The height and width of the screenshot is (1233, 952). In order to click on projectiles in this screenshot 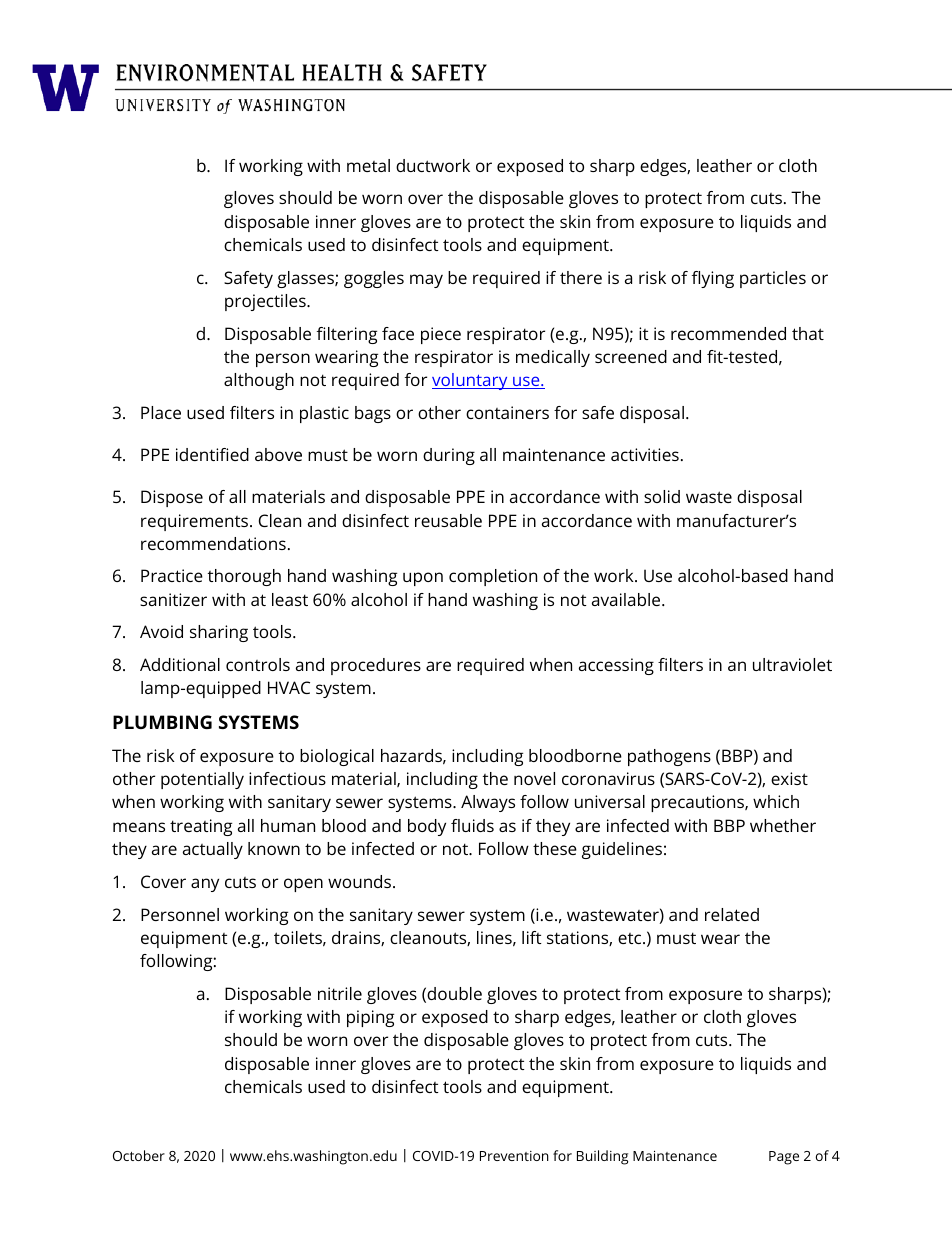, I will do `click(266, 302)`.
